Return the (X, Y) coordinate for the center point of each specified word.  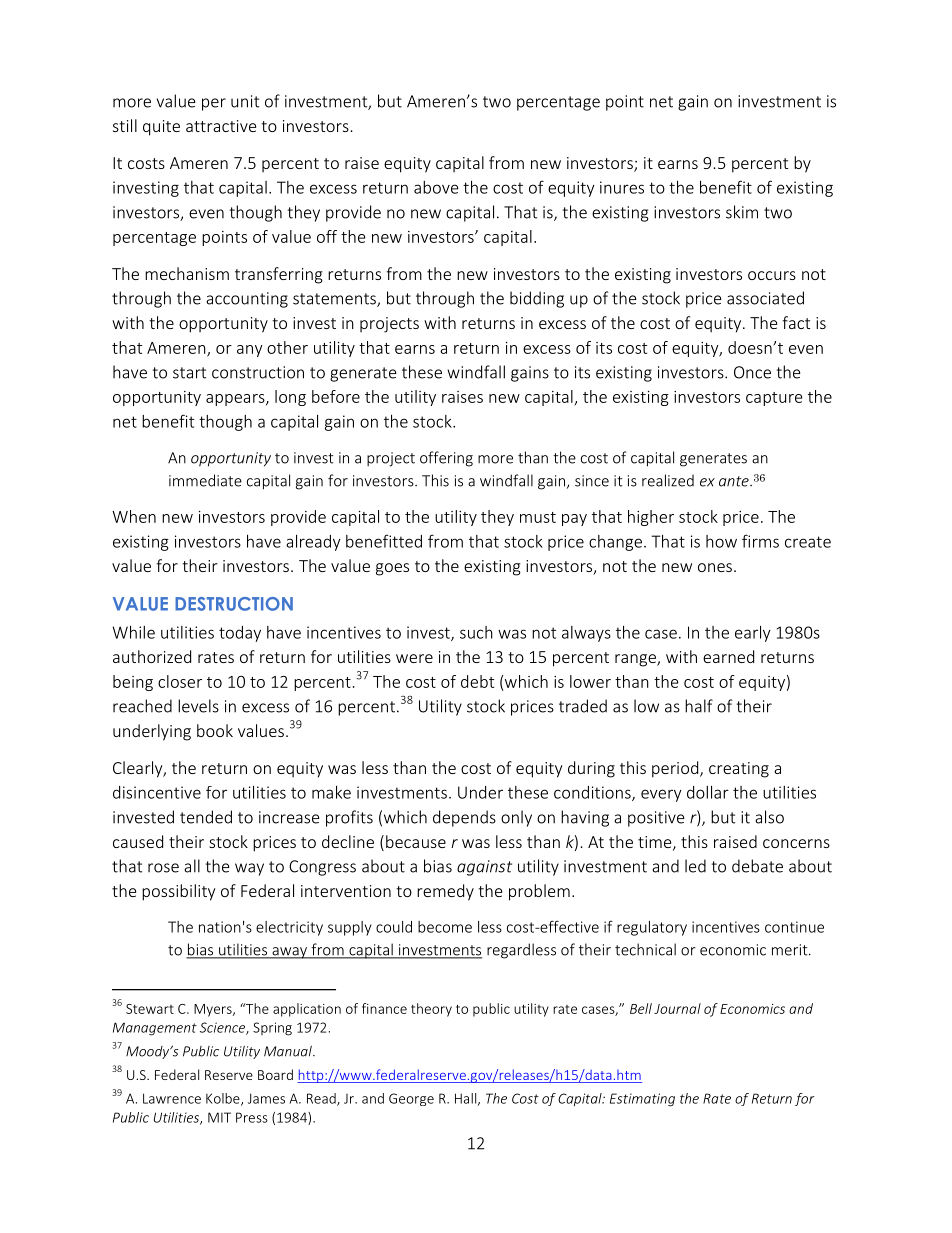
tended (206, 817)
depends (464, 818)
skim (742, 212)
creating (739, 770)
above (436, 187)
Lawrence (172, 1098)
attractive (221, 126)
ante (735, 481)
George (411, 1099)
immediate (205, 480)
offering (446, 459)
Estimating (642, 1100)
